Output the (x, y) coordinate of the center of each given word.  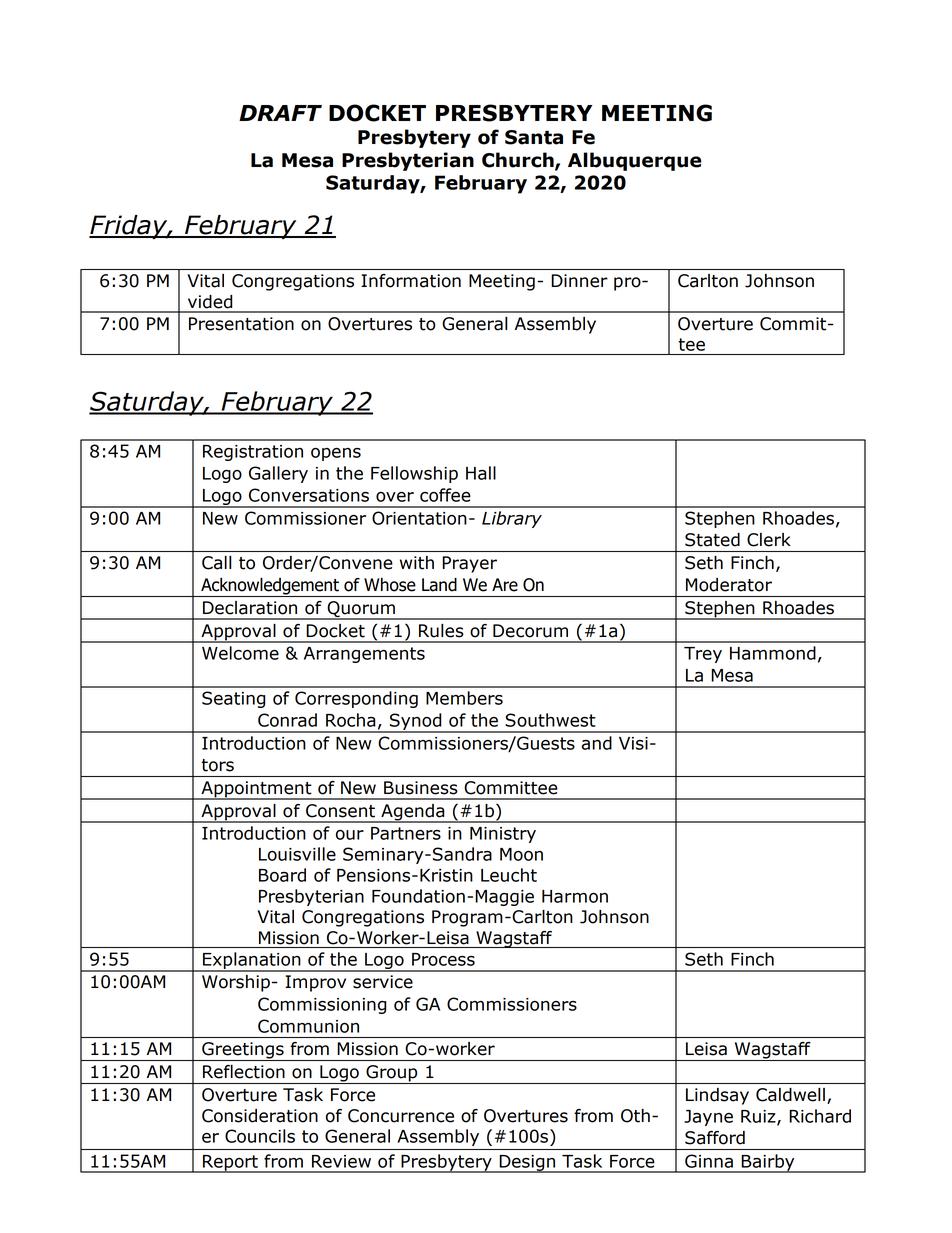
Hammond (773, 653)
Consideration (260, 1116)
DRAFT (280, 113)
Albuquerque (635, 161)
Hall (481, 473)
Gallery (278, 474)
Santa (534, 137)
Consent (340, 811)
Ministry (503, 835)
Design (527, 1164)
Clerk (769, 540)
